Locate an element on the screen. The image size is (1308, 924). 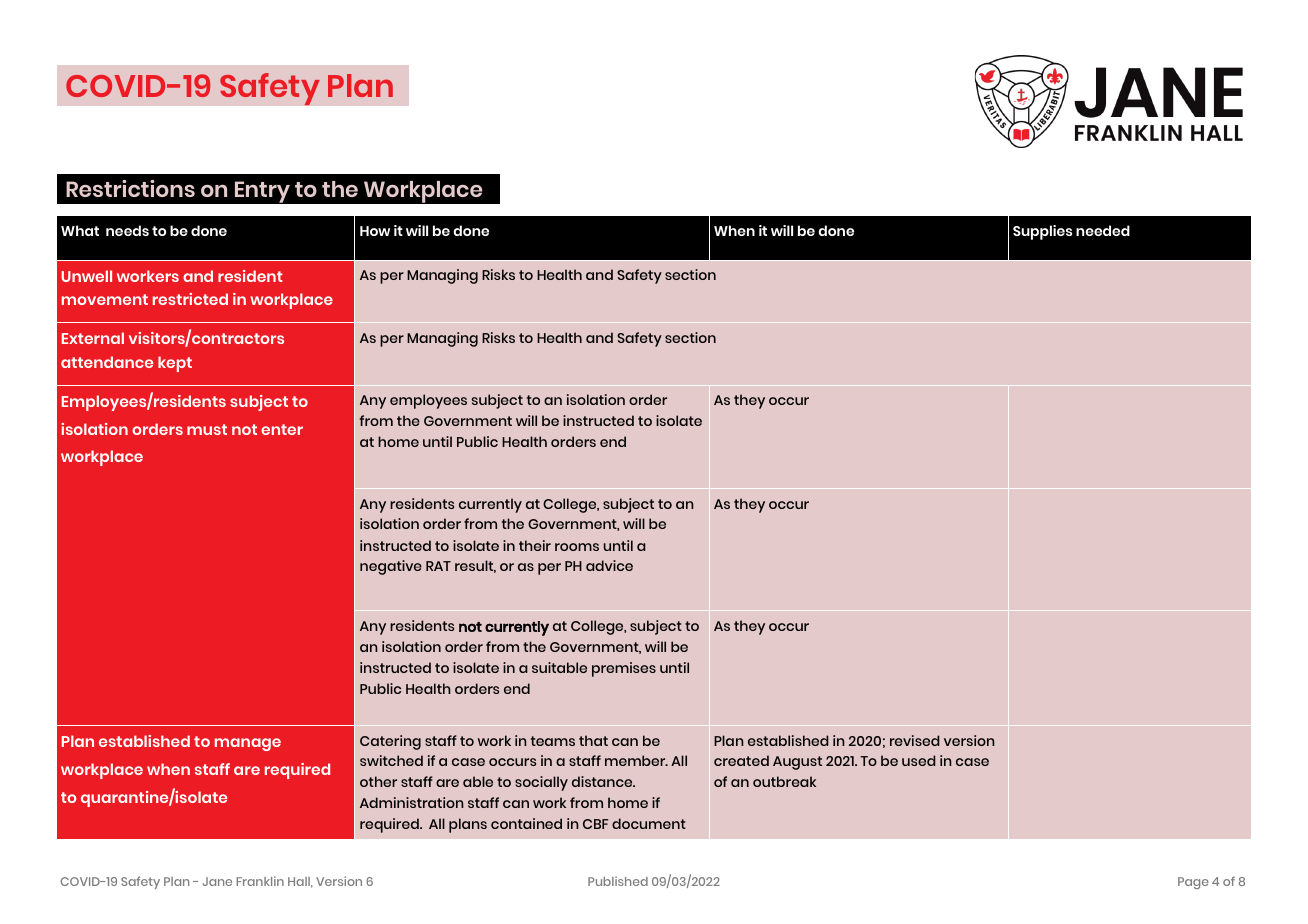
Restrictions is located at coordinates (130, 188).
